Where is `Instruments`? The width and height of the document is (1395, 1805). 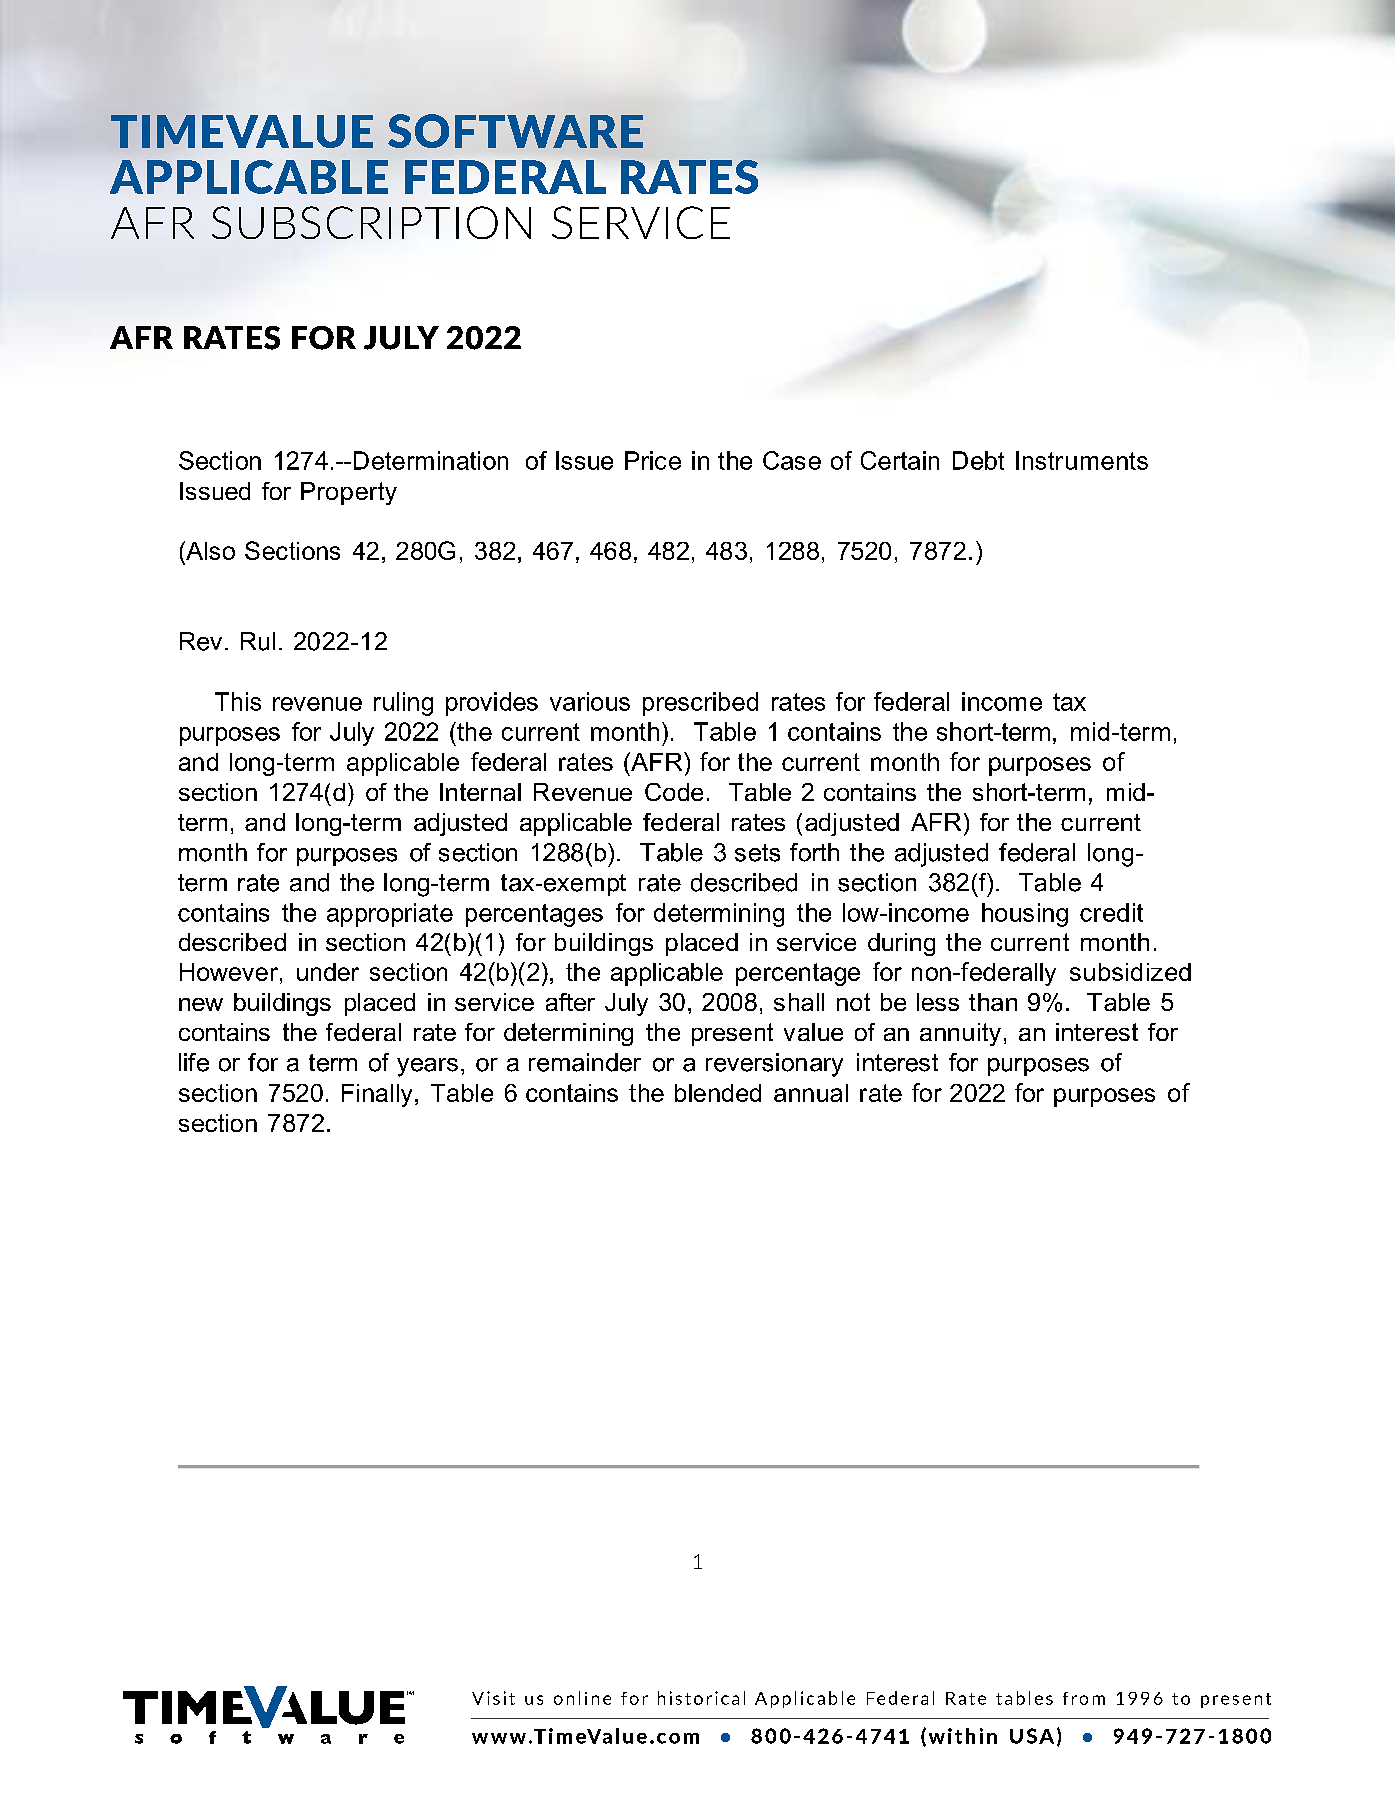
Instruments is located at coordinates (1082, 460).
